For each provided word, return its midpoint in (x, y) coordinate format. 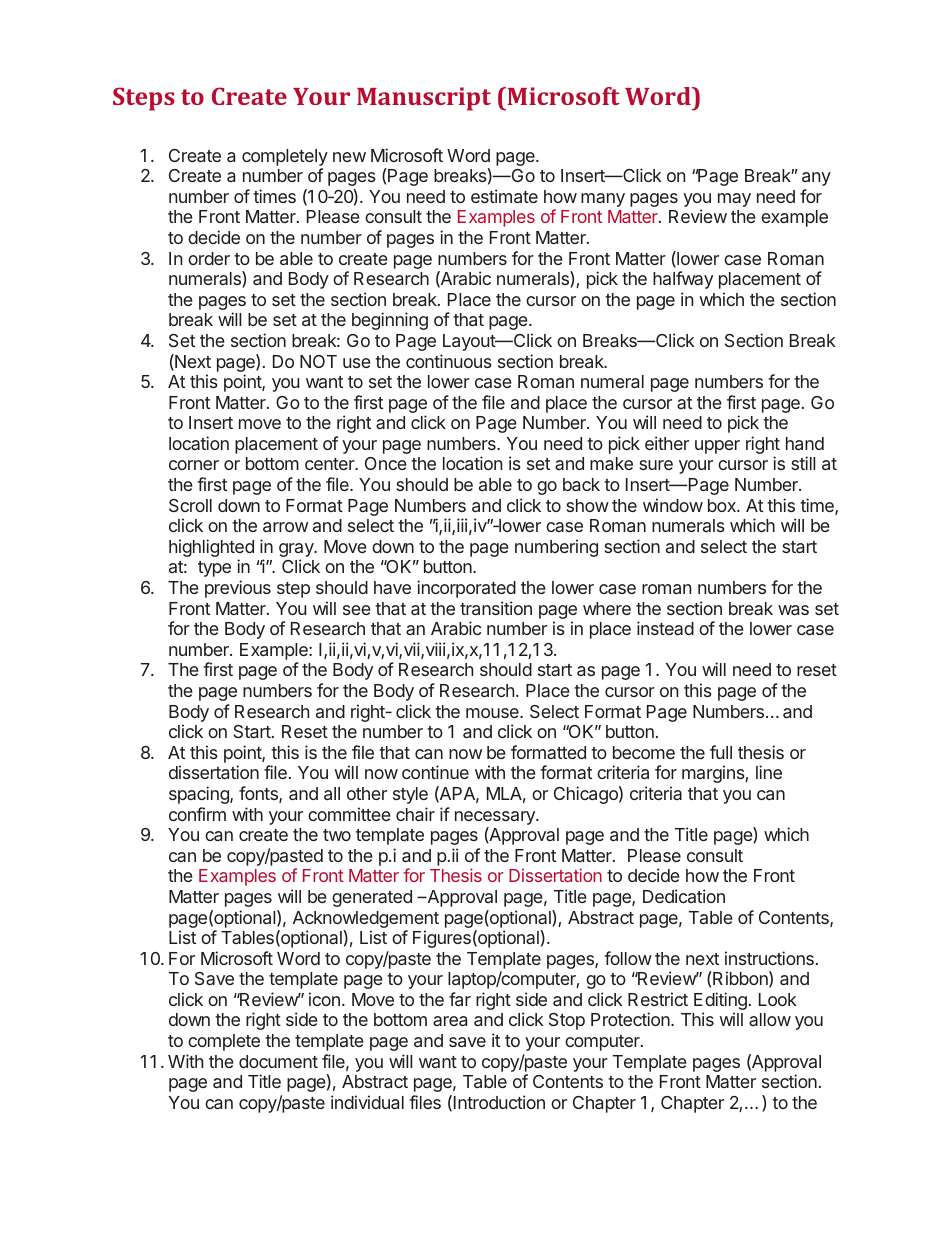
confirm (197, 814)
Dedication (684, 896)
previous (238, 589)
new (349, 157)
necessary (496, 818)
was (793, 610)
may (734, 200)
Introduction (499, 1102)
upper (717, 447)
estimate (504, 196)
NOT (318, 361)
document (278, 1061)
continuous (449, 361)
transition (496, 608)
